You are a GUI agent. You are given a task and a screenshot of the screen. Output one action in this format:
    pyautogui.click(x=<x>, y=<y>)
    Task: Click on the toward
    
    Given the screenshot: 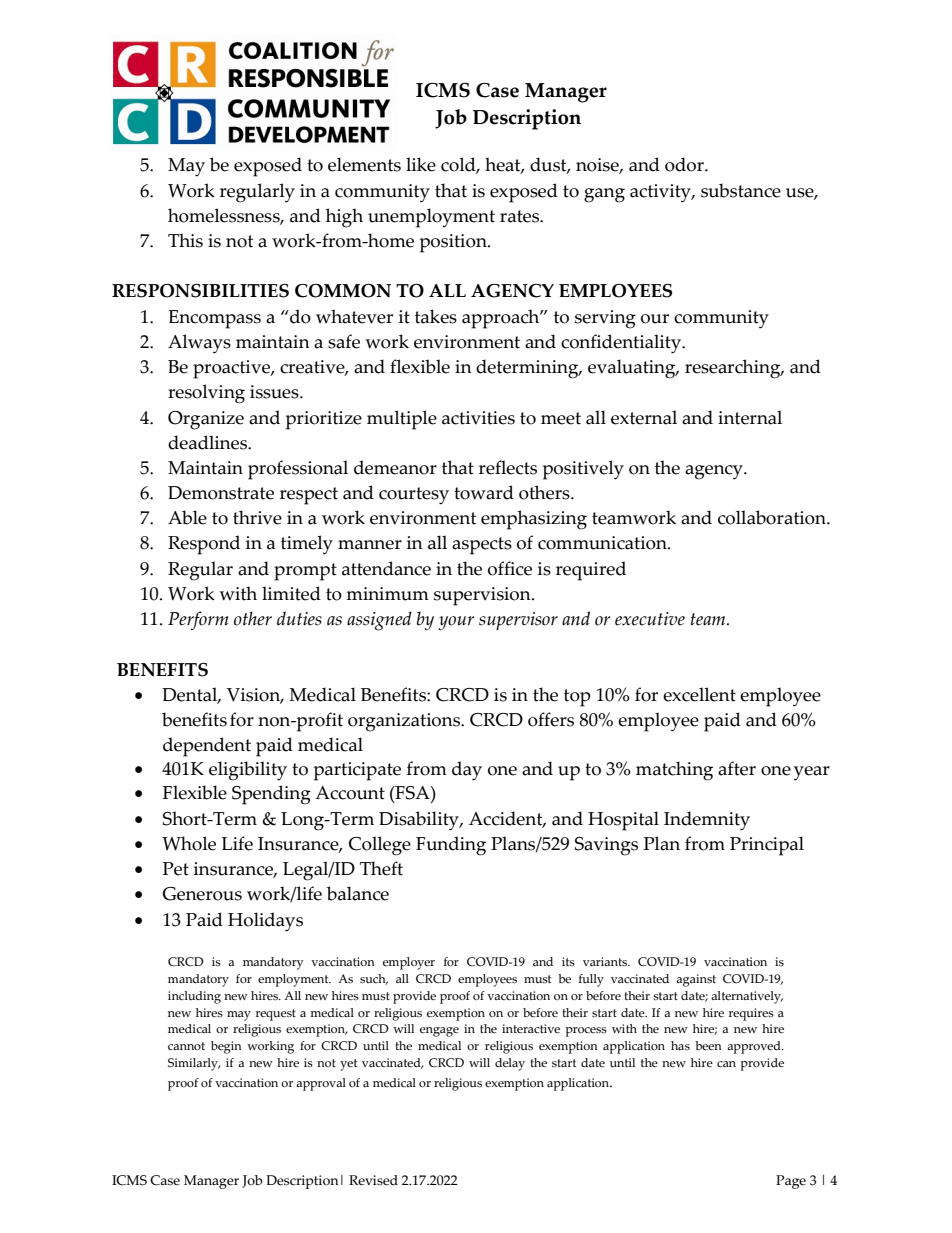 What is the action you would take?
    pyautogui.click(x=484, y=492)
